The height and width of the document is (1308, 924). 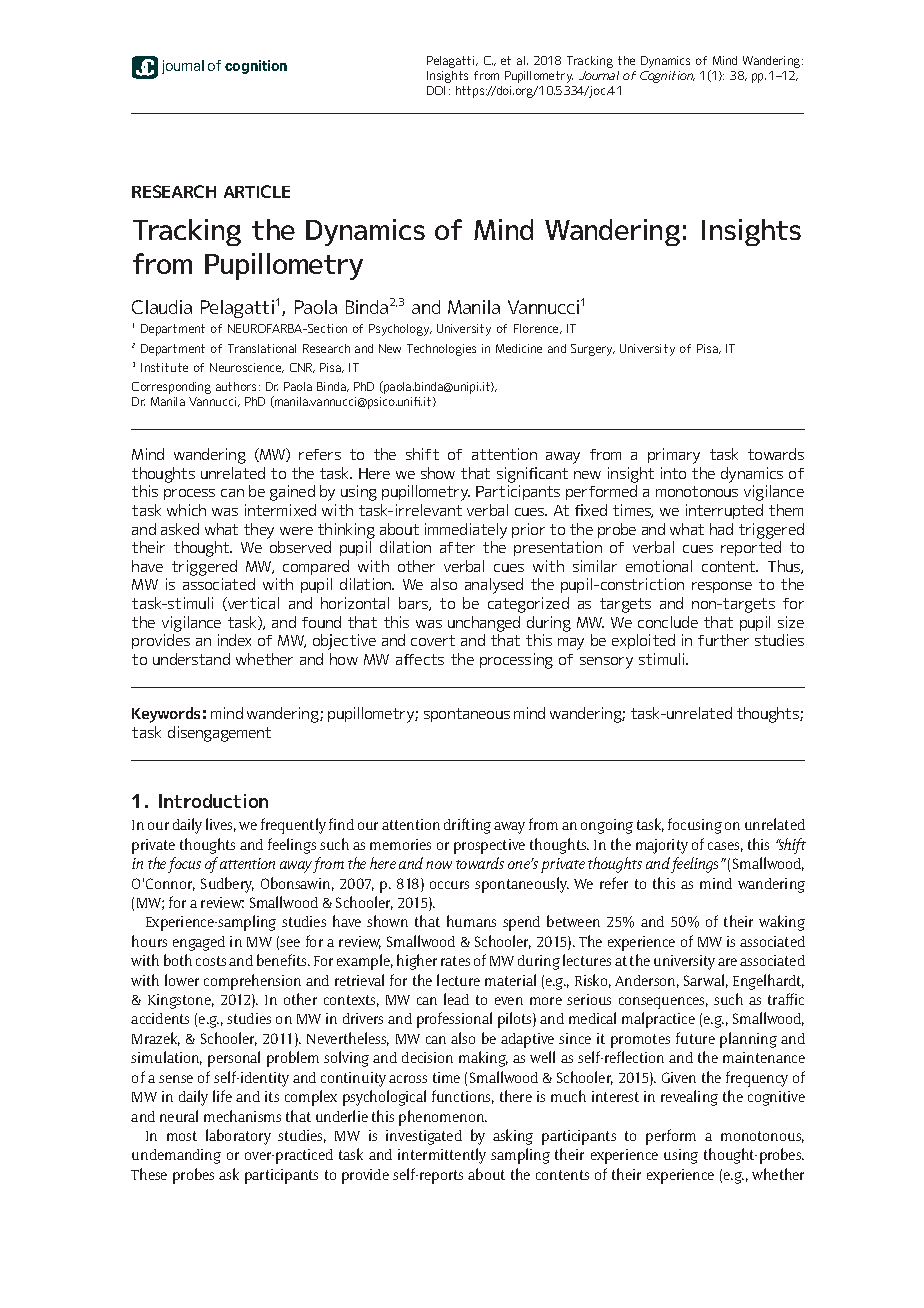 I want to click on immediately, so click(x=466, y=531).
